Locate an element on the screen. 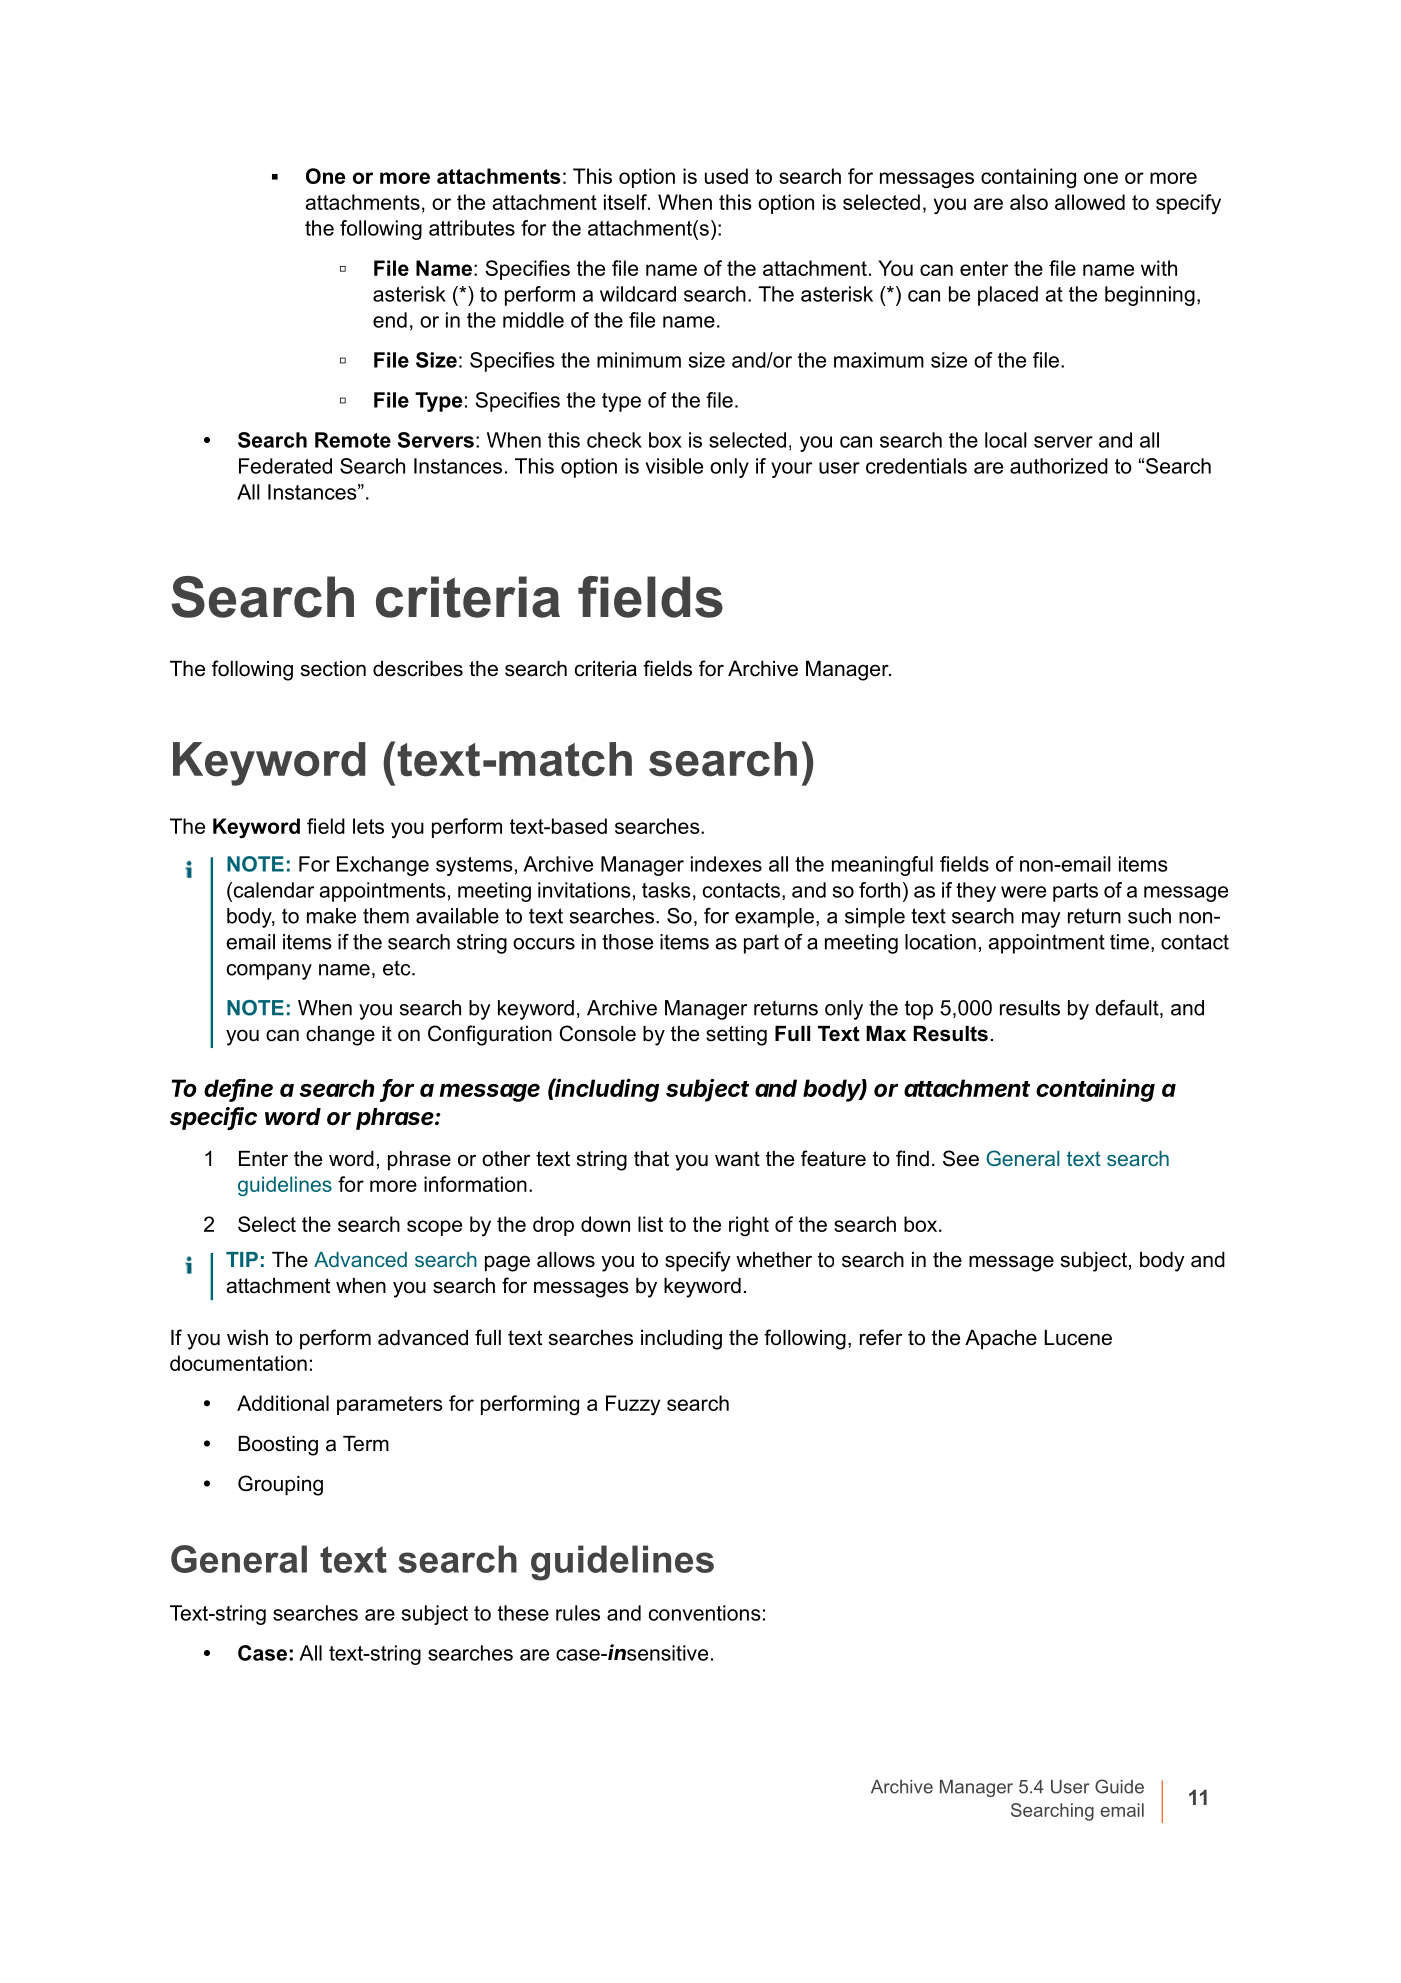 This screenshot has width=1401, height=1983. itself is located at coordinates (626, 202).
